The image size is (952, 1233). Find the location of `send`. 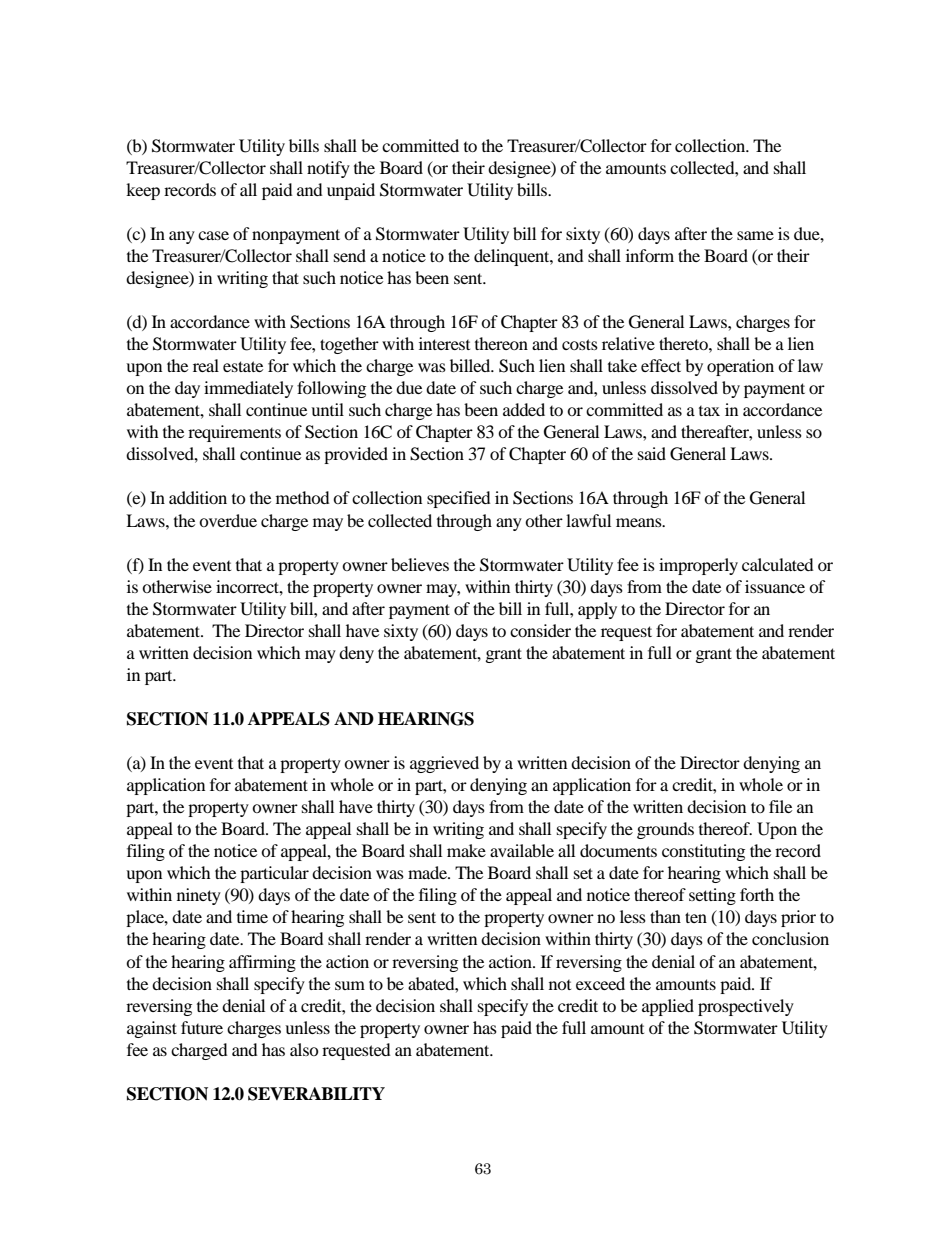

send is located at coordinates (350, 255).
